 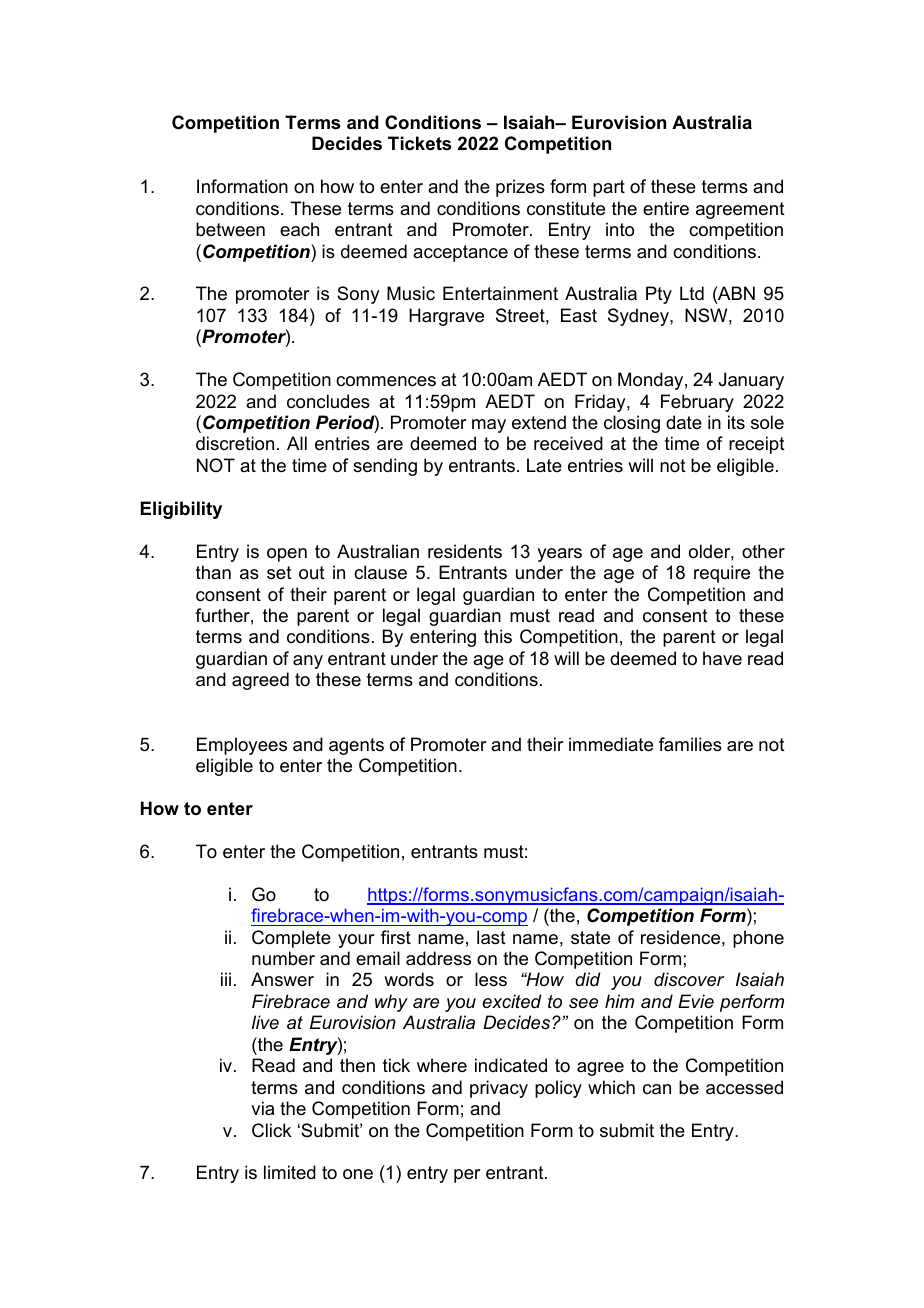 I want to click on open, so click(x=287, y=555).
